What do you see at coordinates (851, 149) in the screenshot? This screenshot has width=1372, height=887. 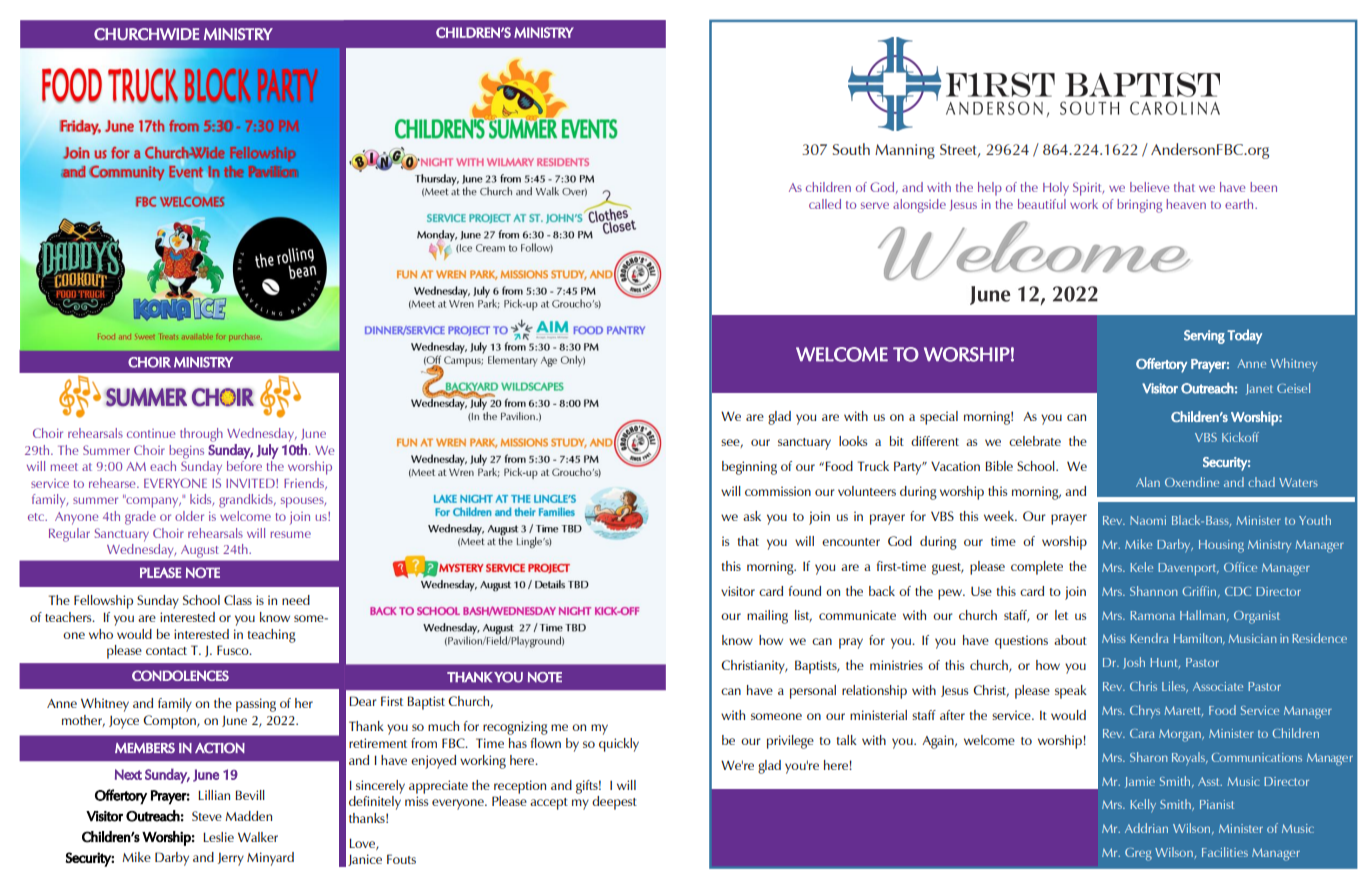 I see `South` at bounding box center [851, 149].
